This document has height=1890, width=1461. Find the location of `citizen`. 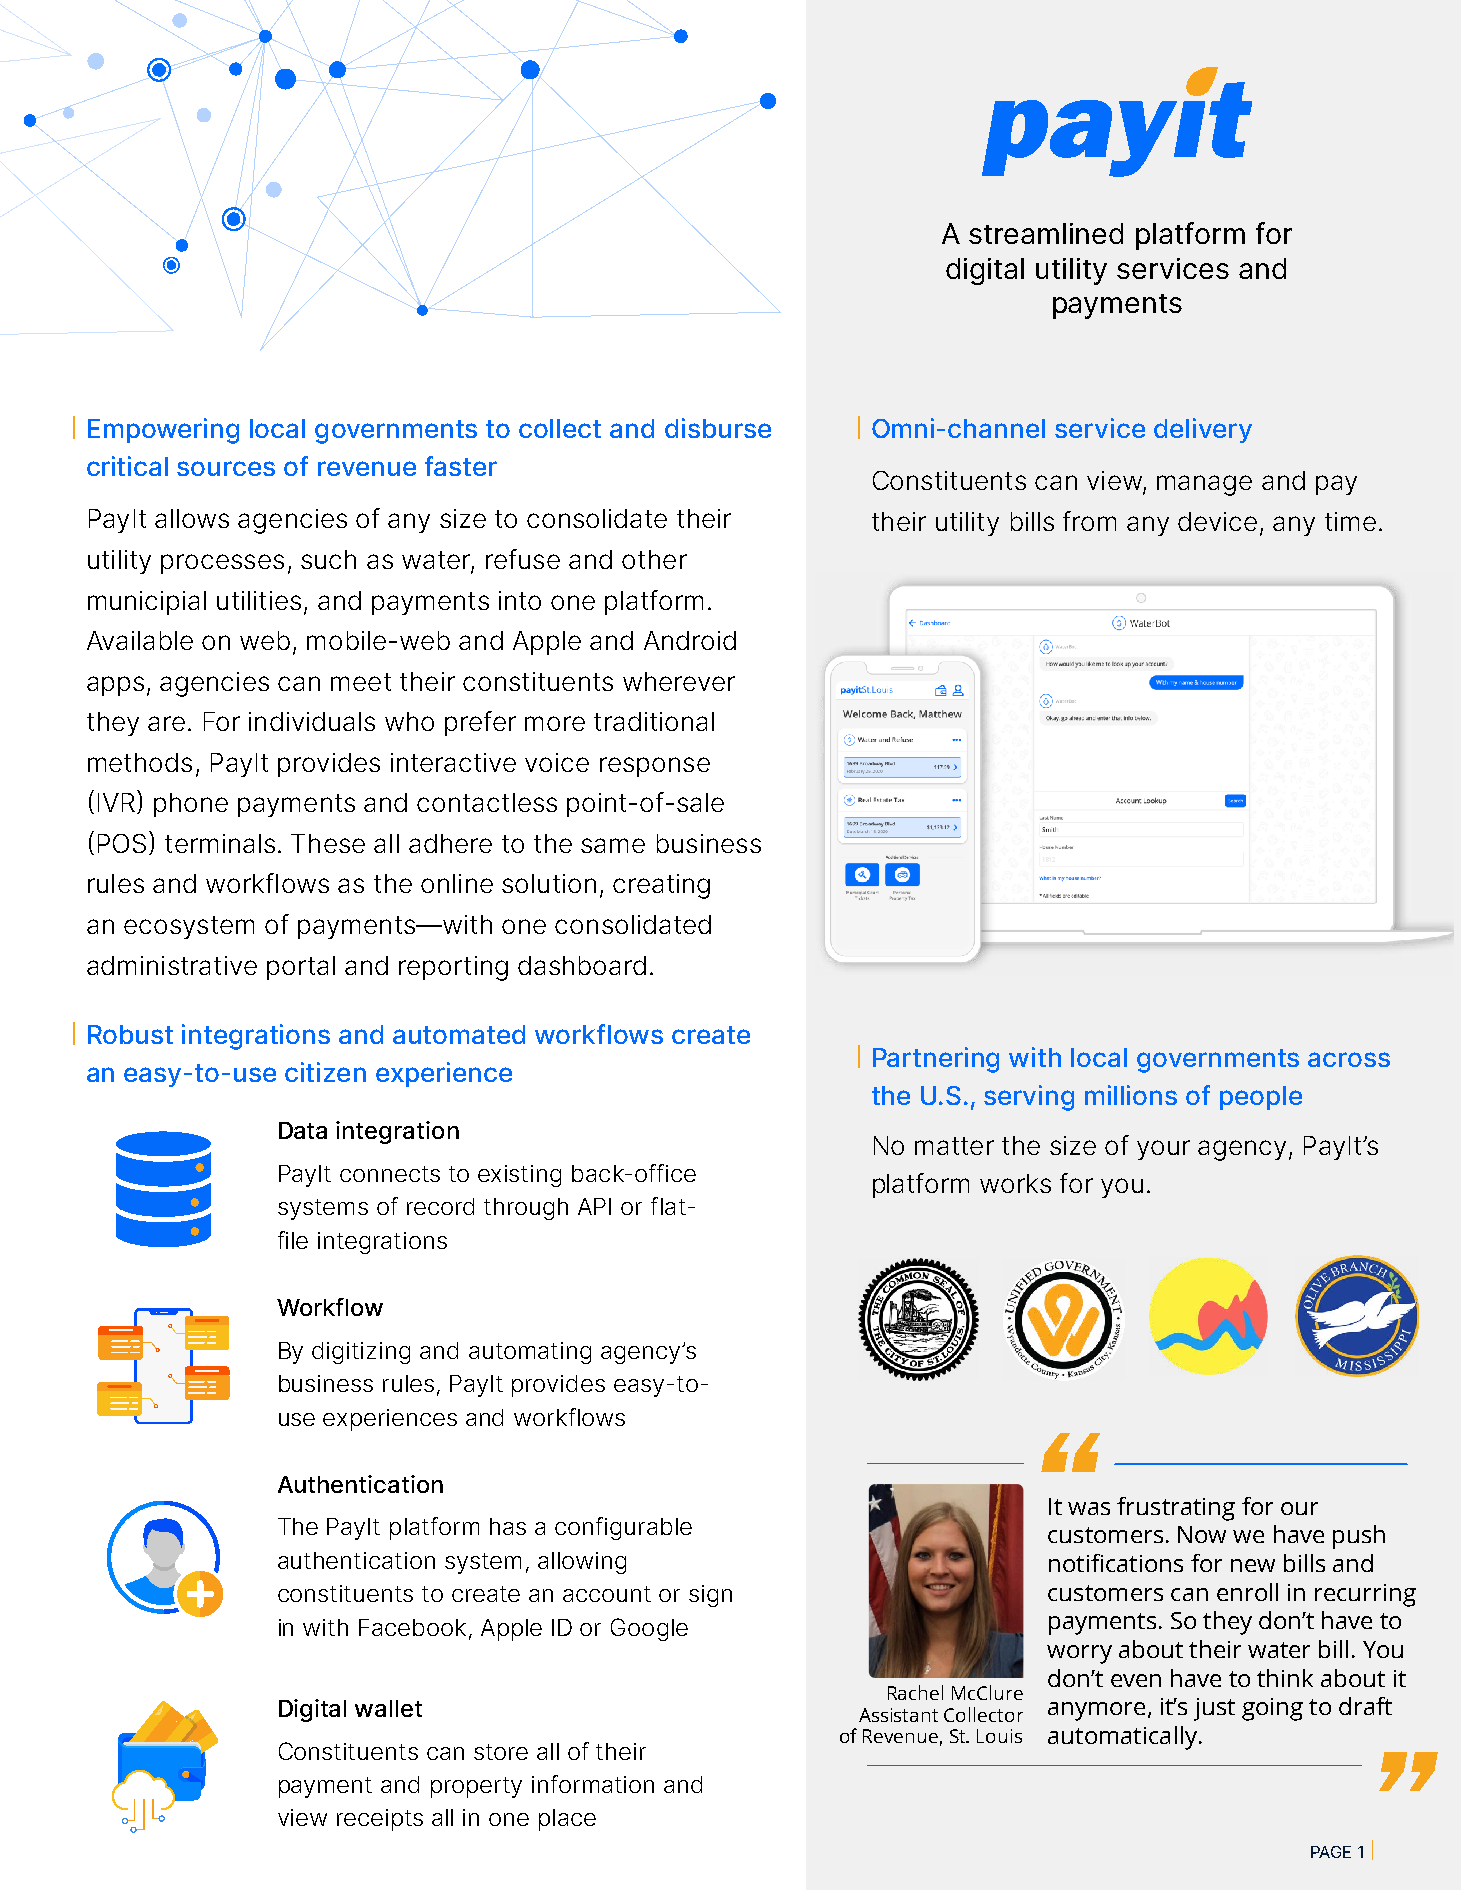

citizen is located at coordinates (325, 1072).
